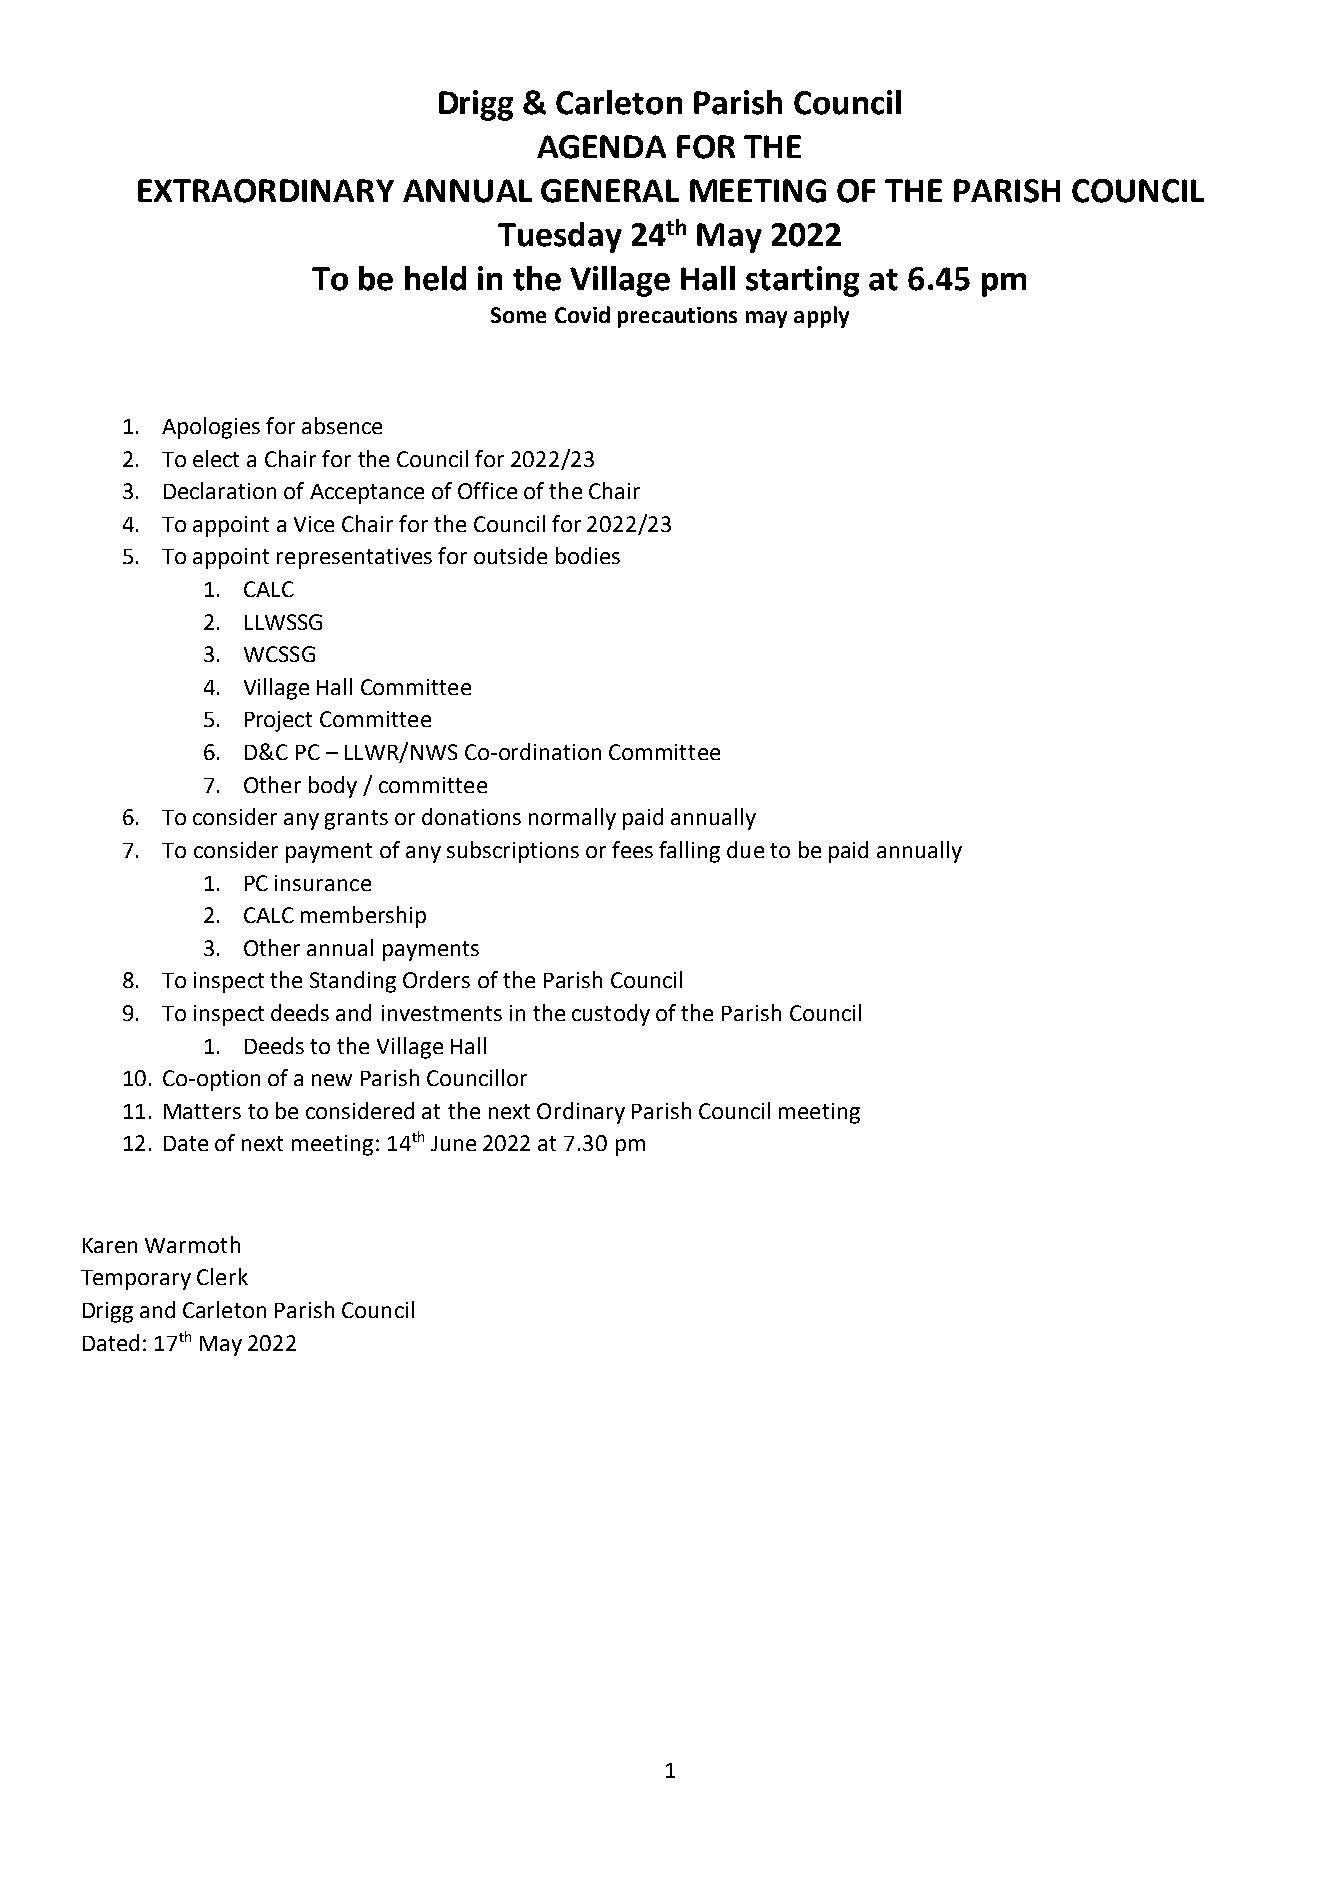 This document has height=1894, width=1340. Describe the element at coordinates (518, 315) in the document. I see `Some` at that location.
